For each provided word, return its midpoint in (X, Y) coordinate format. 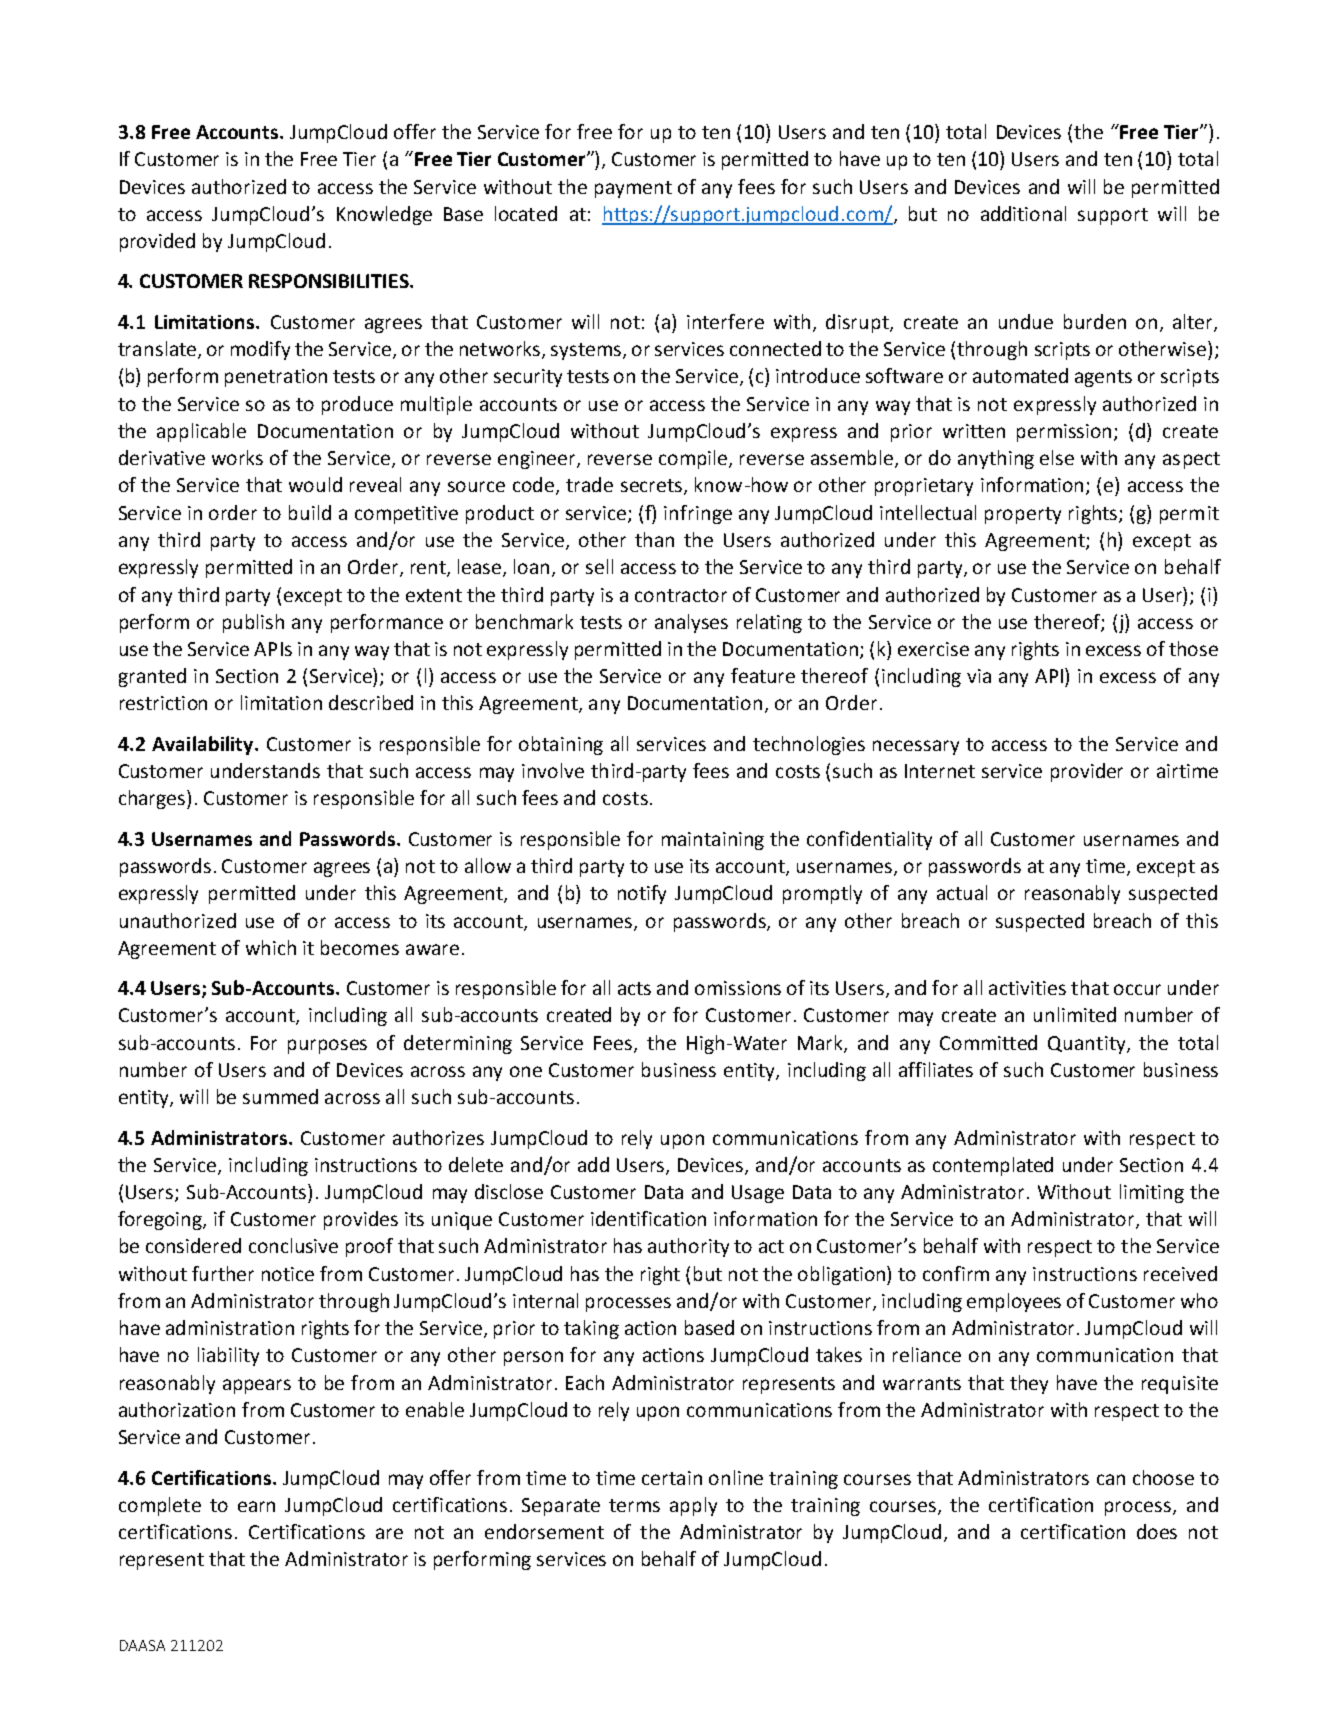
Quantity (1088, 1045)
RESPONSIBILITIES (330, 281)
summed (280, 1096)
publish (253, 623)
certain (672, 1478)
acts (634, 988)
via (979, 676)
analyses (691, 623)
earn (256, 1506)
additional (1023, 213)
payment (633, 189)
